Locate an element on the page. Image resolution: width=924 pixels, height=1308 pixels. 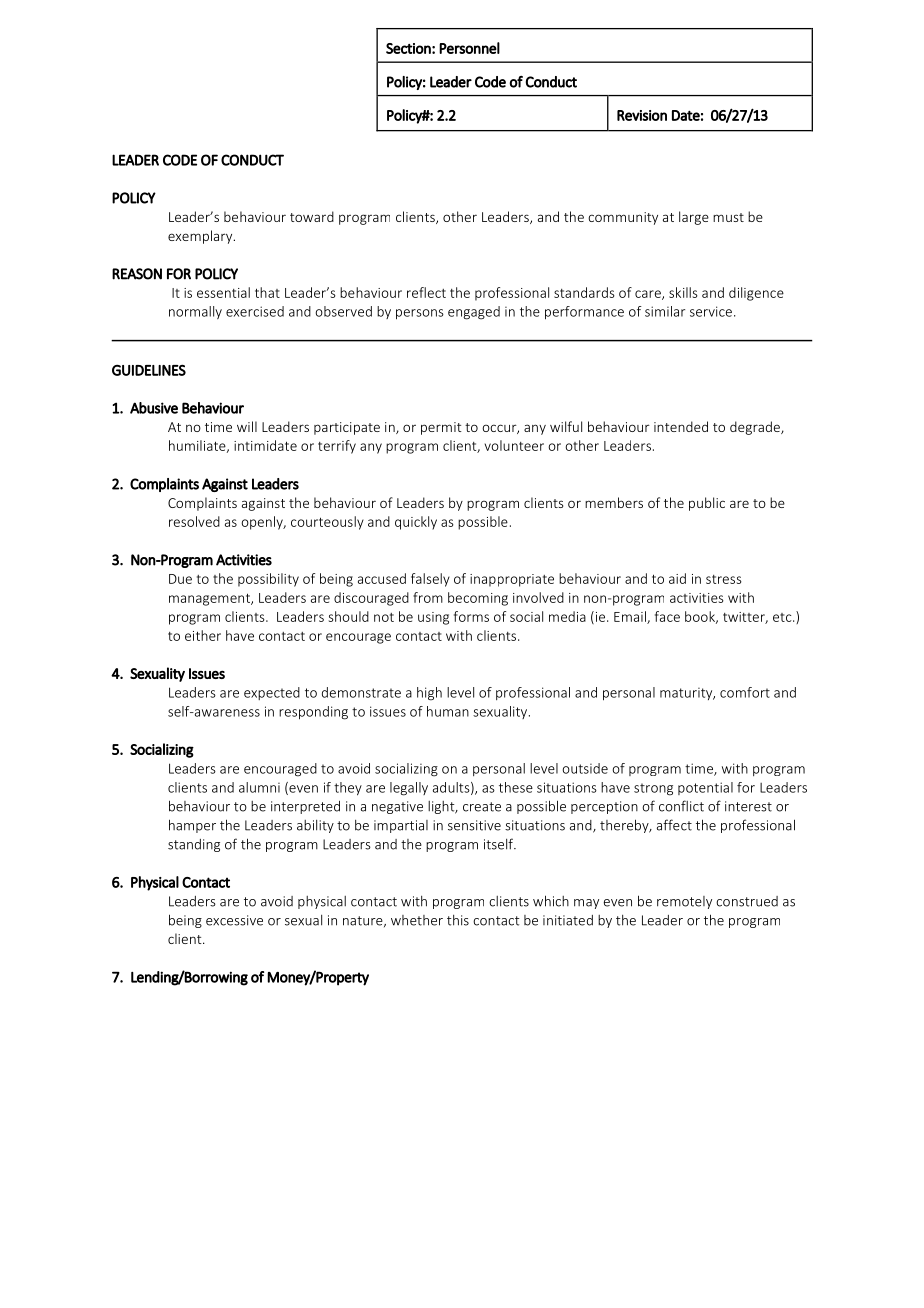
resolved is located at coordinates (194, 521).
